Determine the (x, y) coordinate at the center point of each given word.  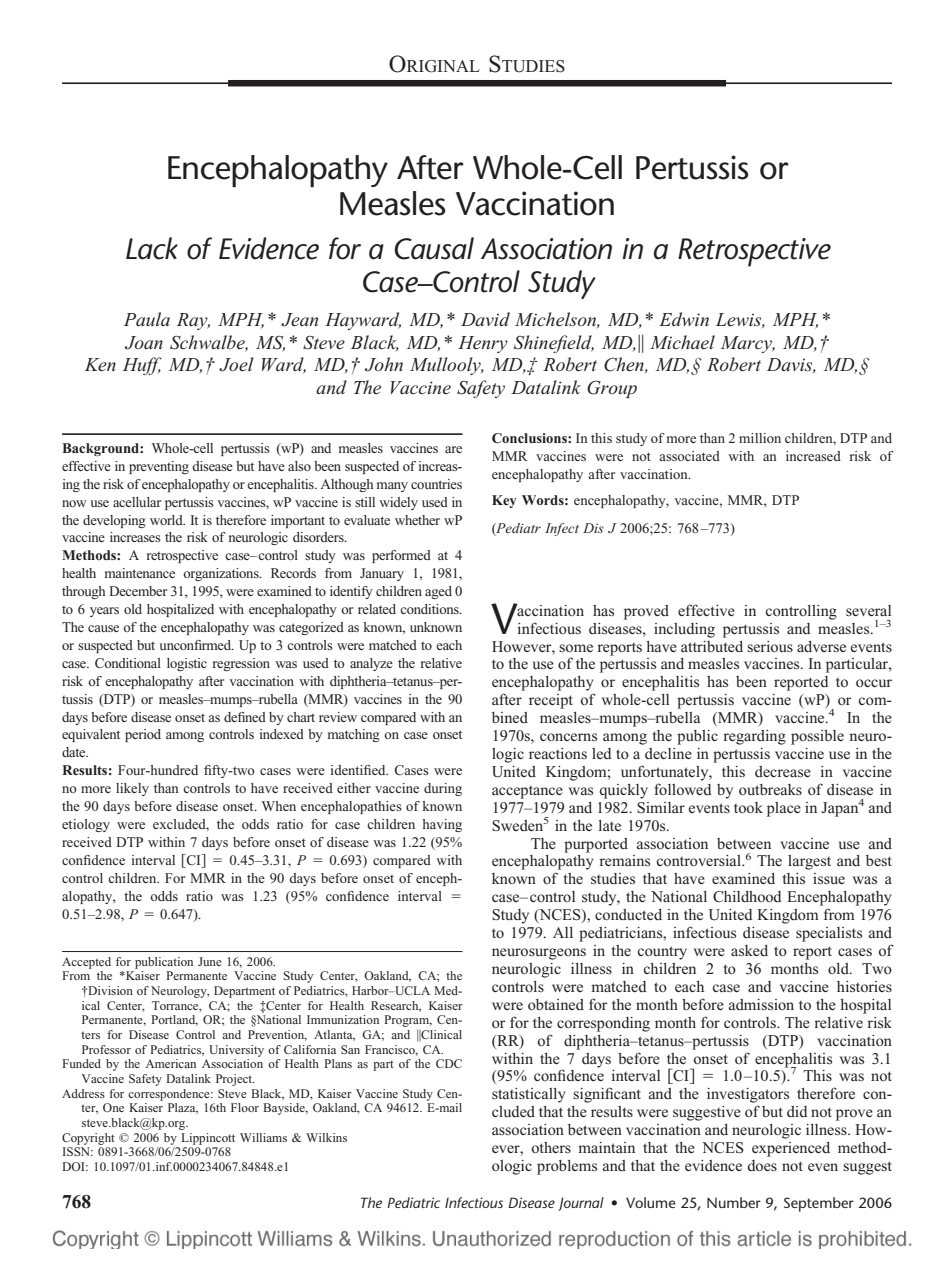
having (442, 825)
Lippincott (208, 1139)
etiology (86, 825)
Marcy (748, 344)
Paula (147, 319)
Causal (434, 248)
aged (438, 592)
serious (770, 646)
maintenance (140, 573)
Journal (581, 1204)
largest (809, 862)
